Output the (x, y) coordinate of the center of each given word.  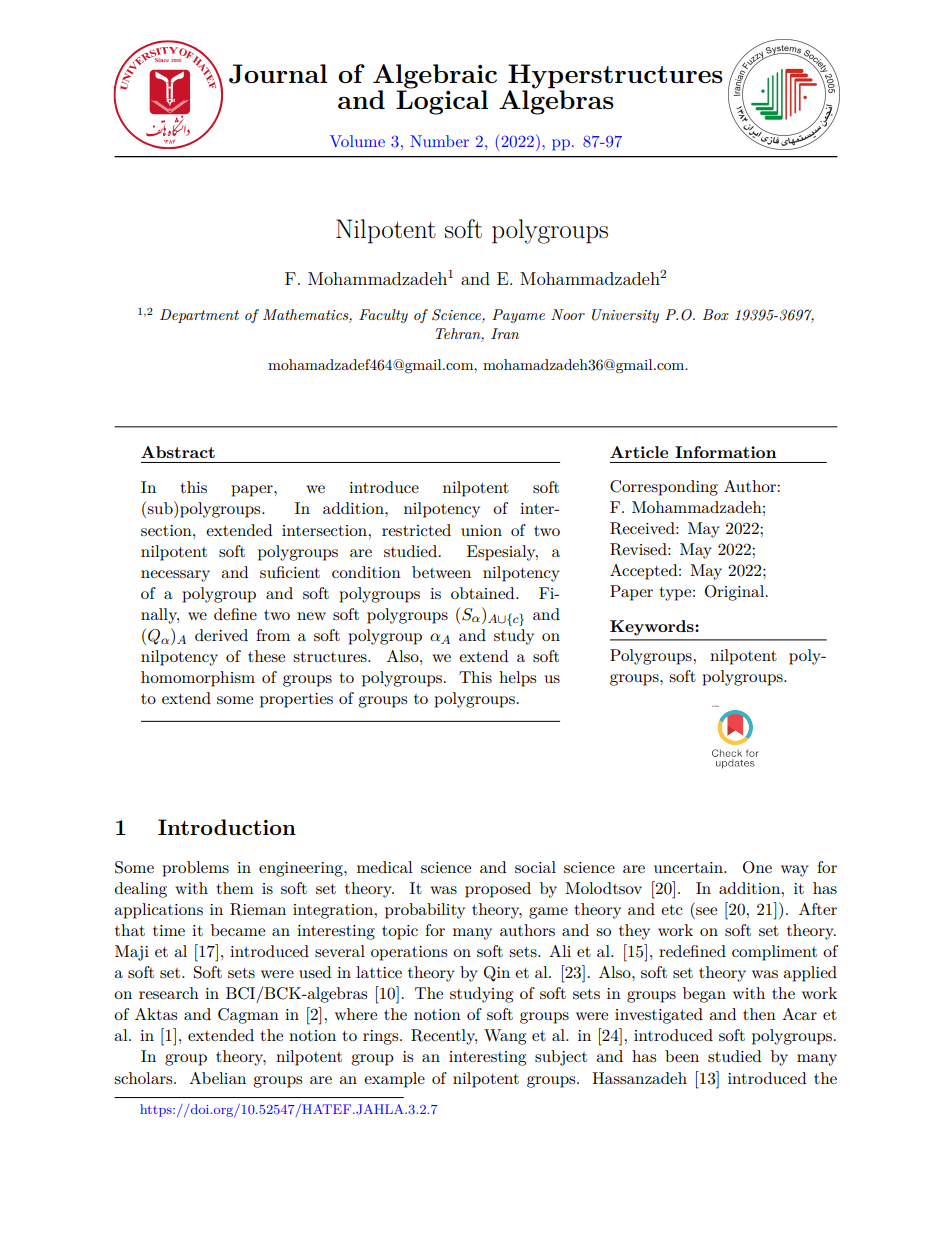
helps (517, 679)
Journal (278, 74)
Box (716, 314)
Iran (505, 333)
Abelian (217, 1078)
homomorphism (198, 679)
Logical (442, 101)
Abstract (178, 452)
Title (716, 706)
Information (725, 452)
